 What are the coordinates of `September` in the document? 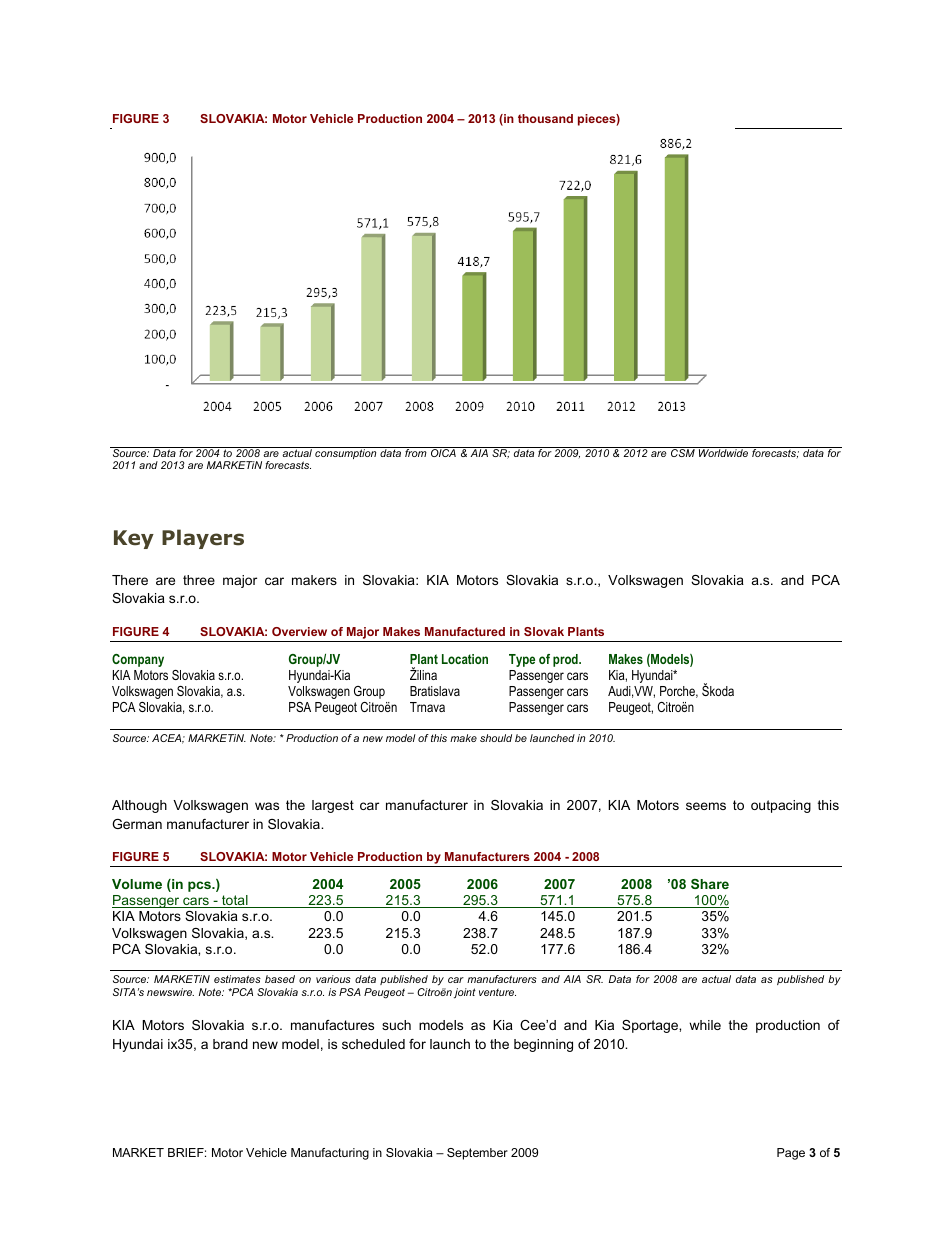 It's located at (477, 1154).
